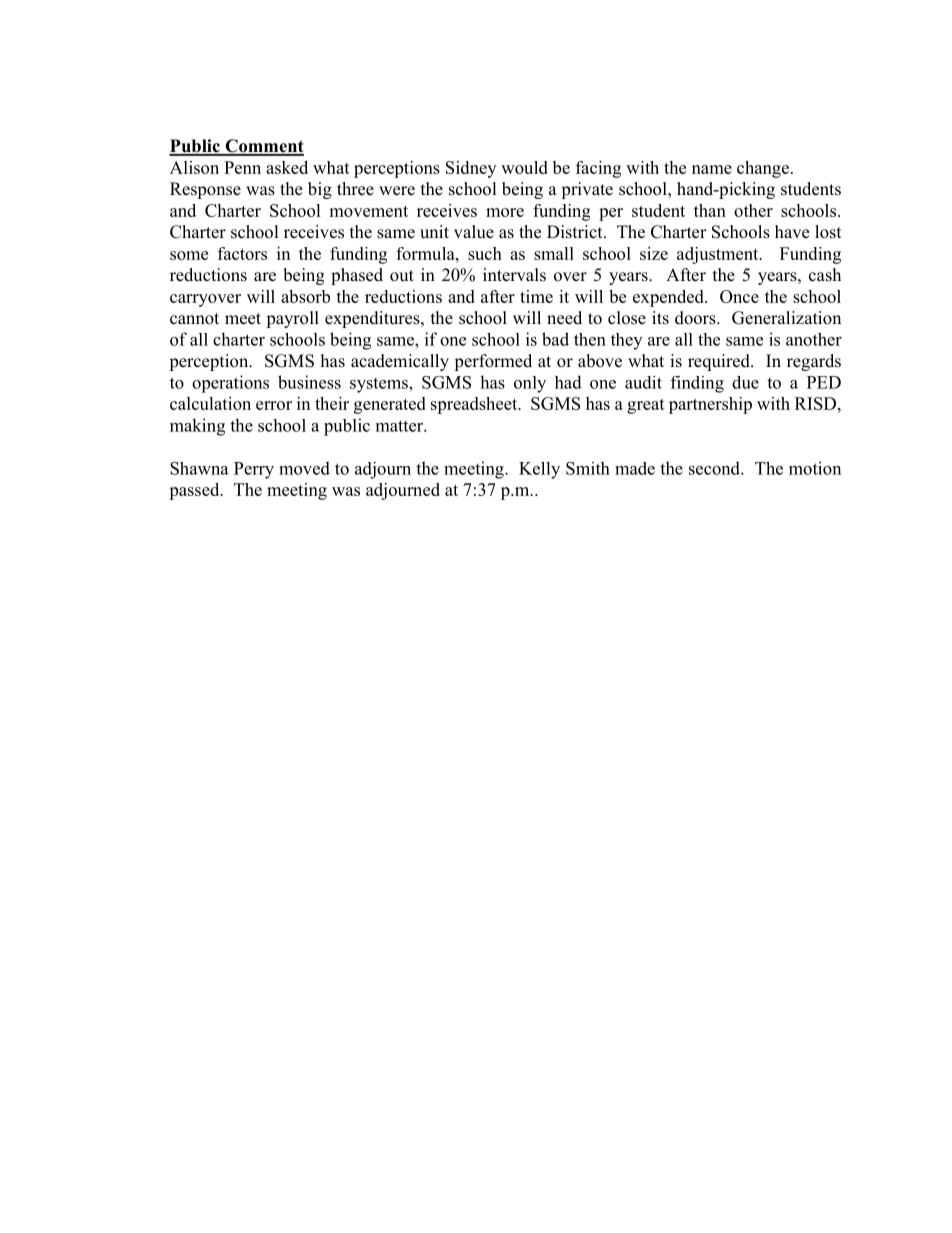 The image size is (952, 1233). Describe the element at coordinates (745, 382) in the screenshot. I see `due` at that location.
